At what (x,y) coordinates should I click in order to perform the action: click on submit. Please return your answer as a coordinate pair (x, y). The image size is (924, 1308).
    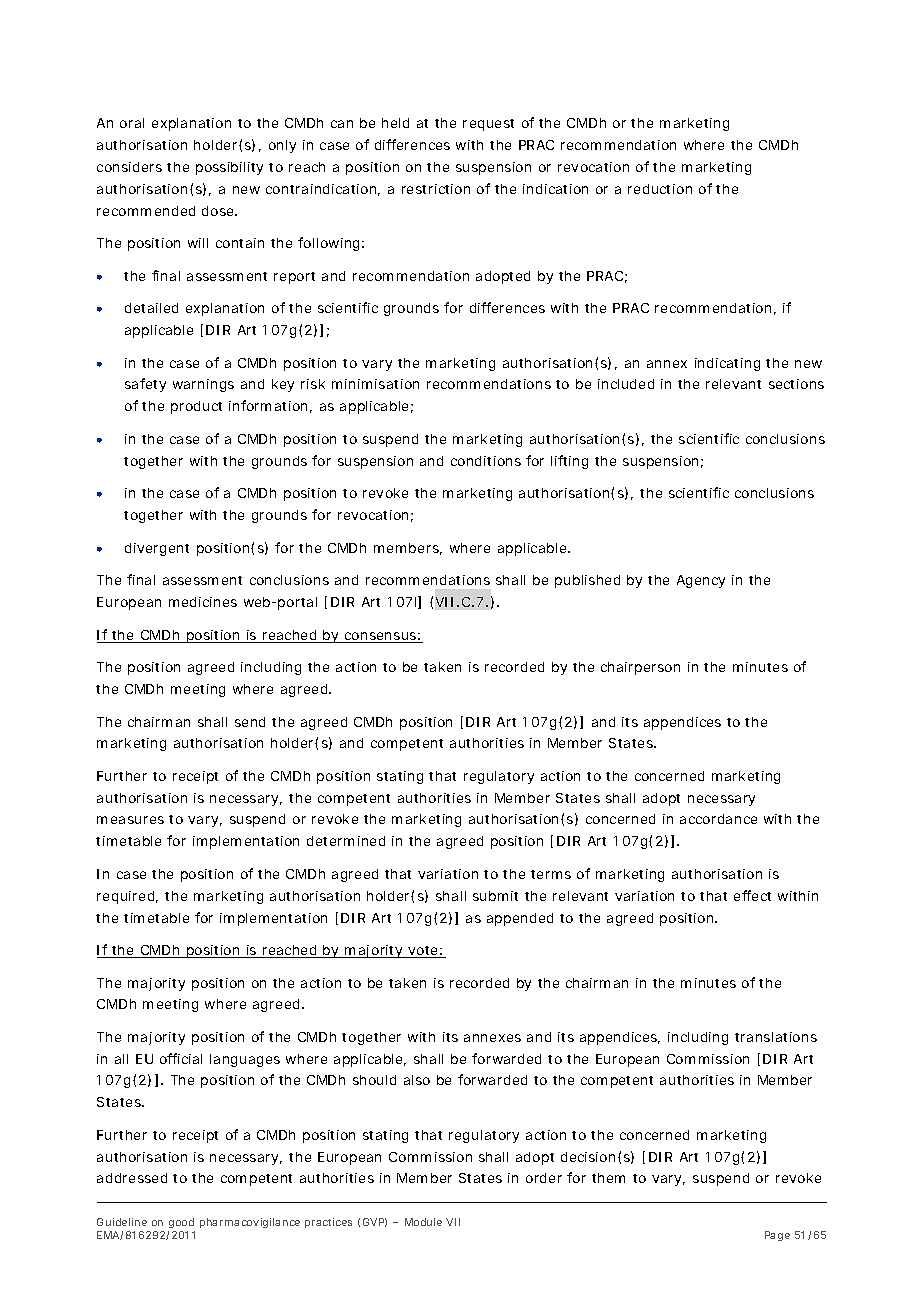
    Looking at the image, I should click on (495, 896).
